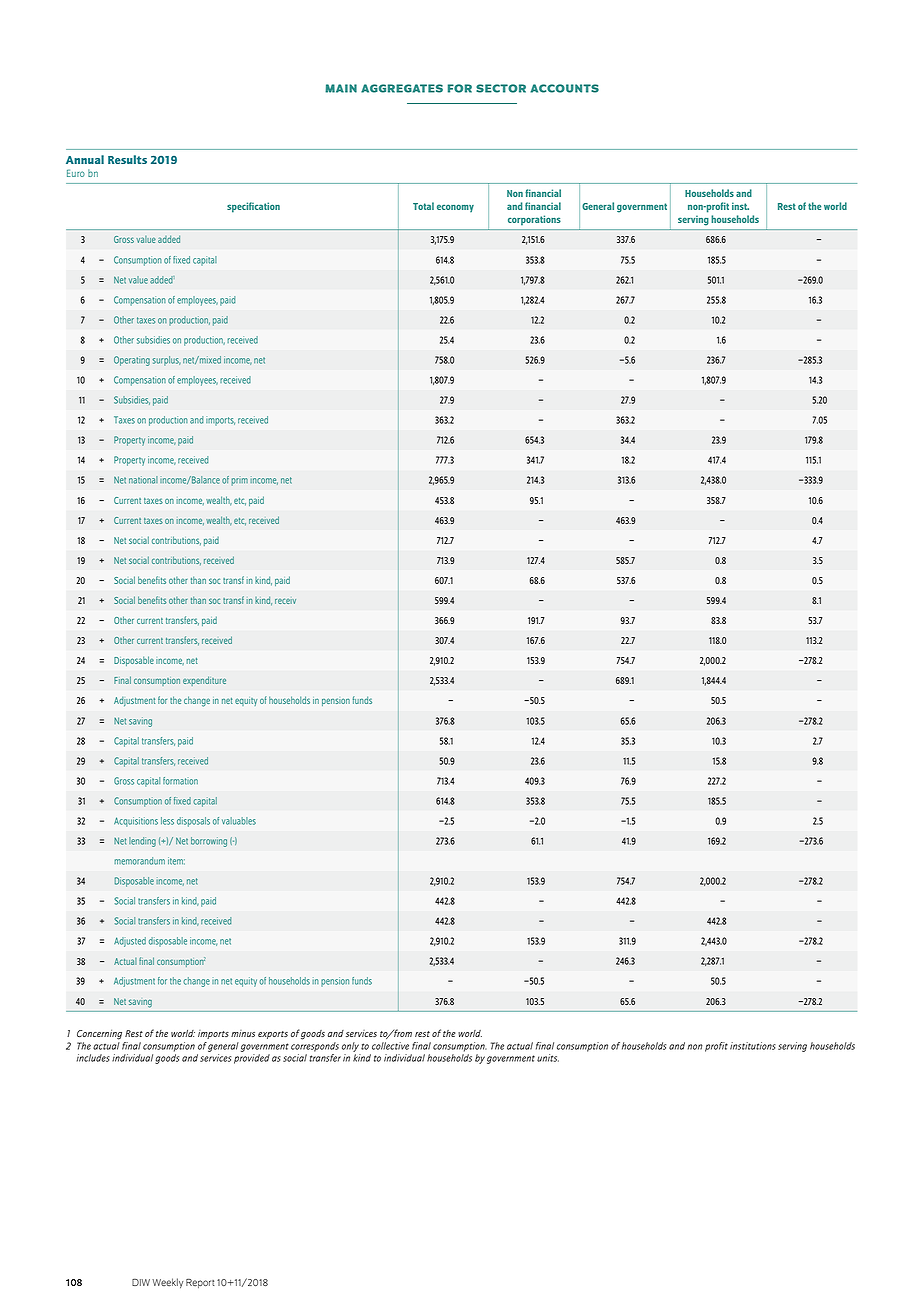 This screenshot has width=924, height=1308. What do you see at coordinates (200, 1283) in the screenshot?
I see `Report` at bounding box center [200, 1283].
